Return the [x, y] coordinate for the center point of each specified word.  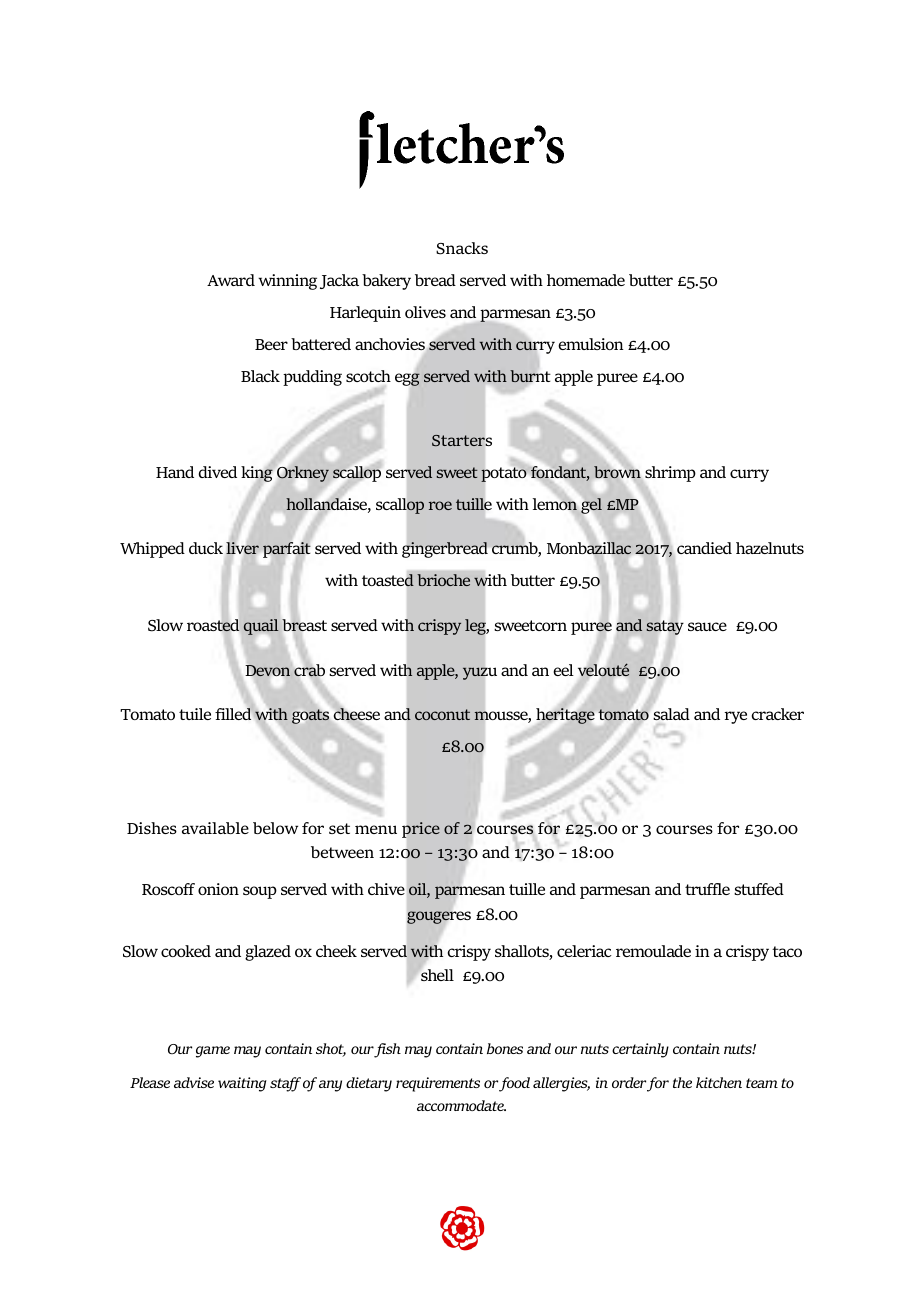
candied [704, 548]
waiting [242, 1084]
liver [242, 548]
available [215, 828]
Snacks [462, 248]
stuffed [759, 889]
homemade [586, 280]
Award [231, 280]
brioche [443, 580]
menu [376, 829]
